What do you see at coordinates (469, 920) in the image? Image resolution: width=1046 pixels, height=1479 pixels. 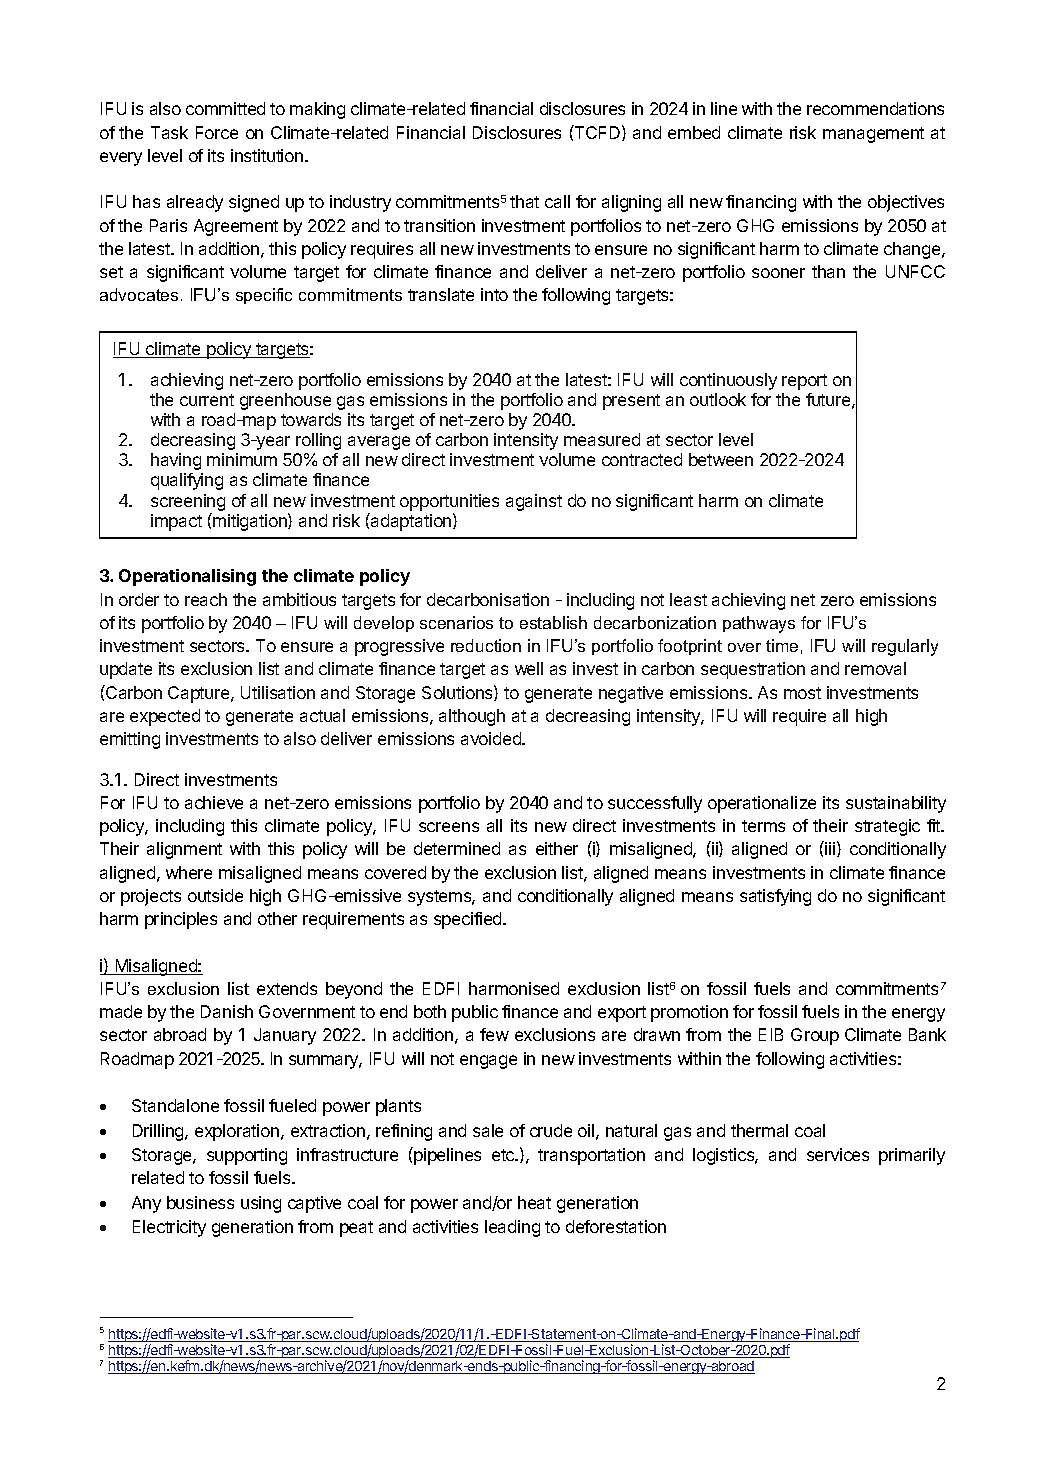 I see `specified` at bounding box center [469, 920].
